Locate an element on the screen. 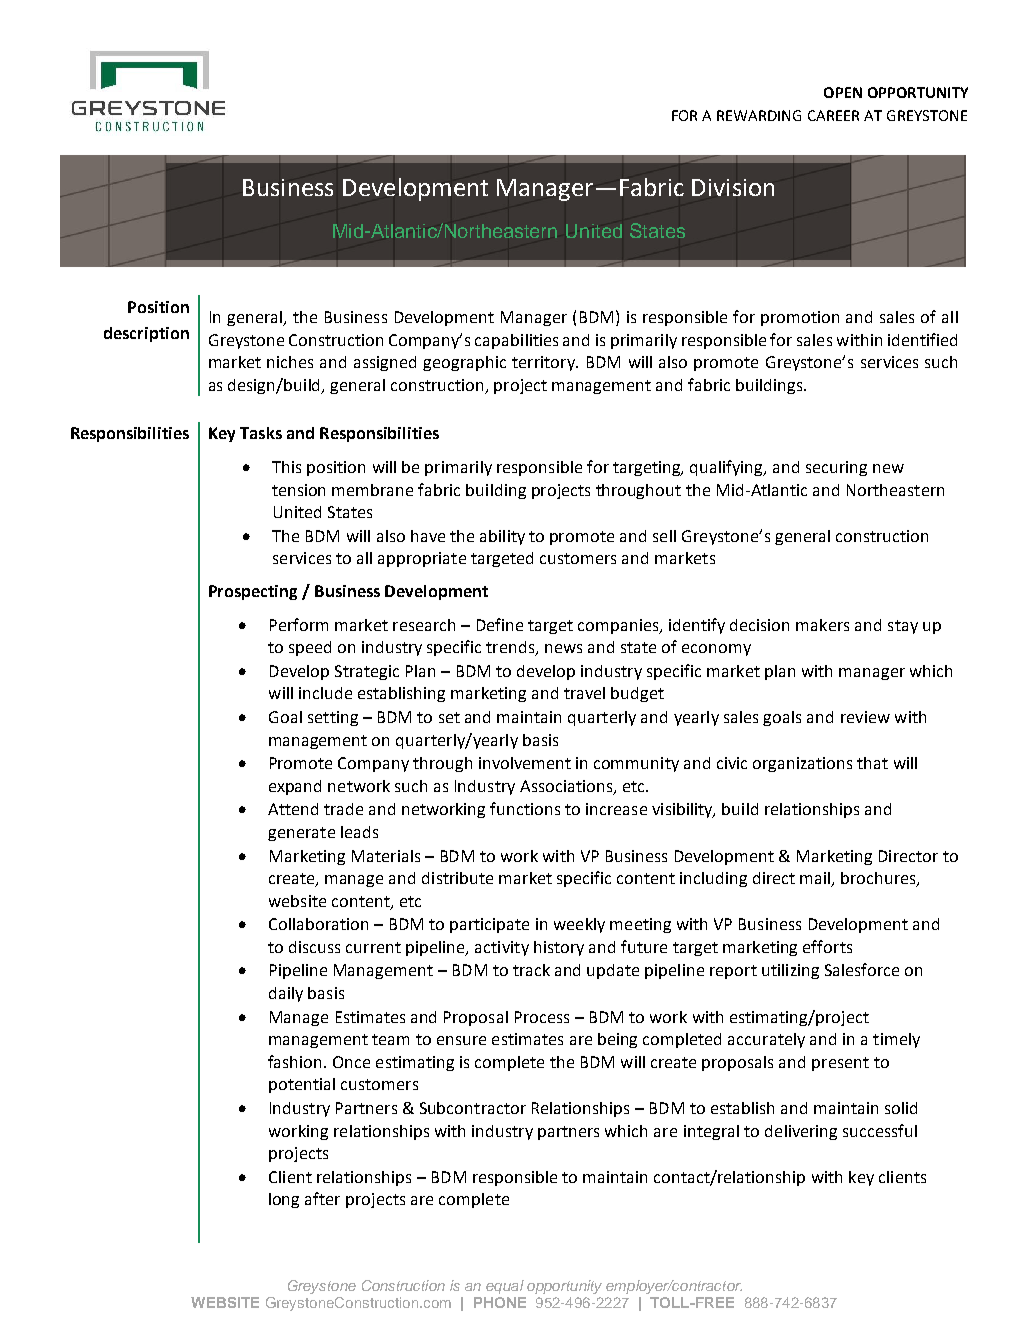 The width and height of the screenshot is (1029, 1332). travel is located at coordinates (584, 693).
